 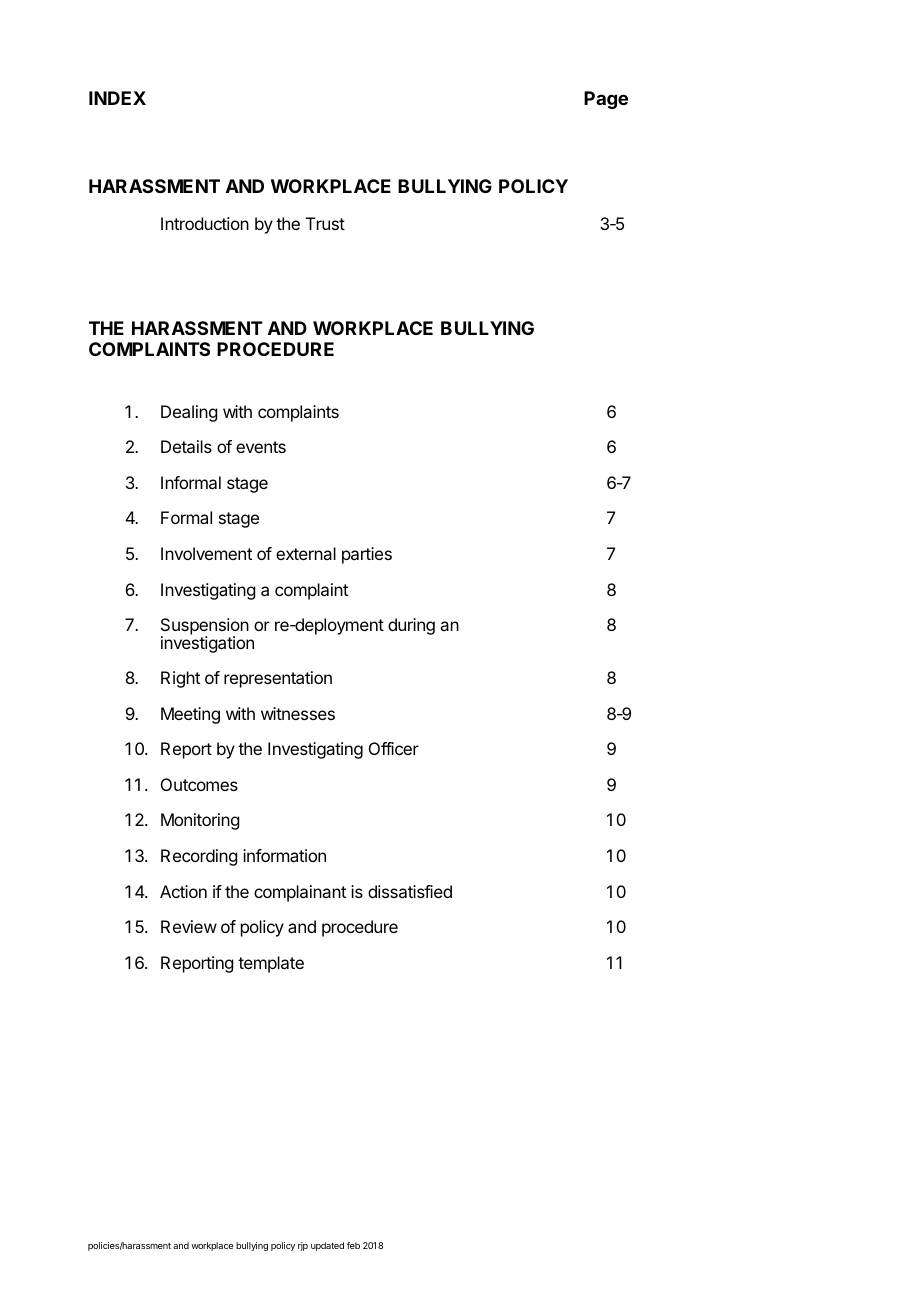 What do you see at coordinates (411, 626) in the screenshot?
I see `during` at bounding box center [411, 626].
